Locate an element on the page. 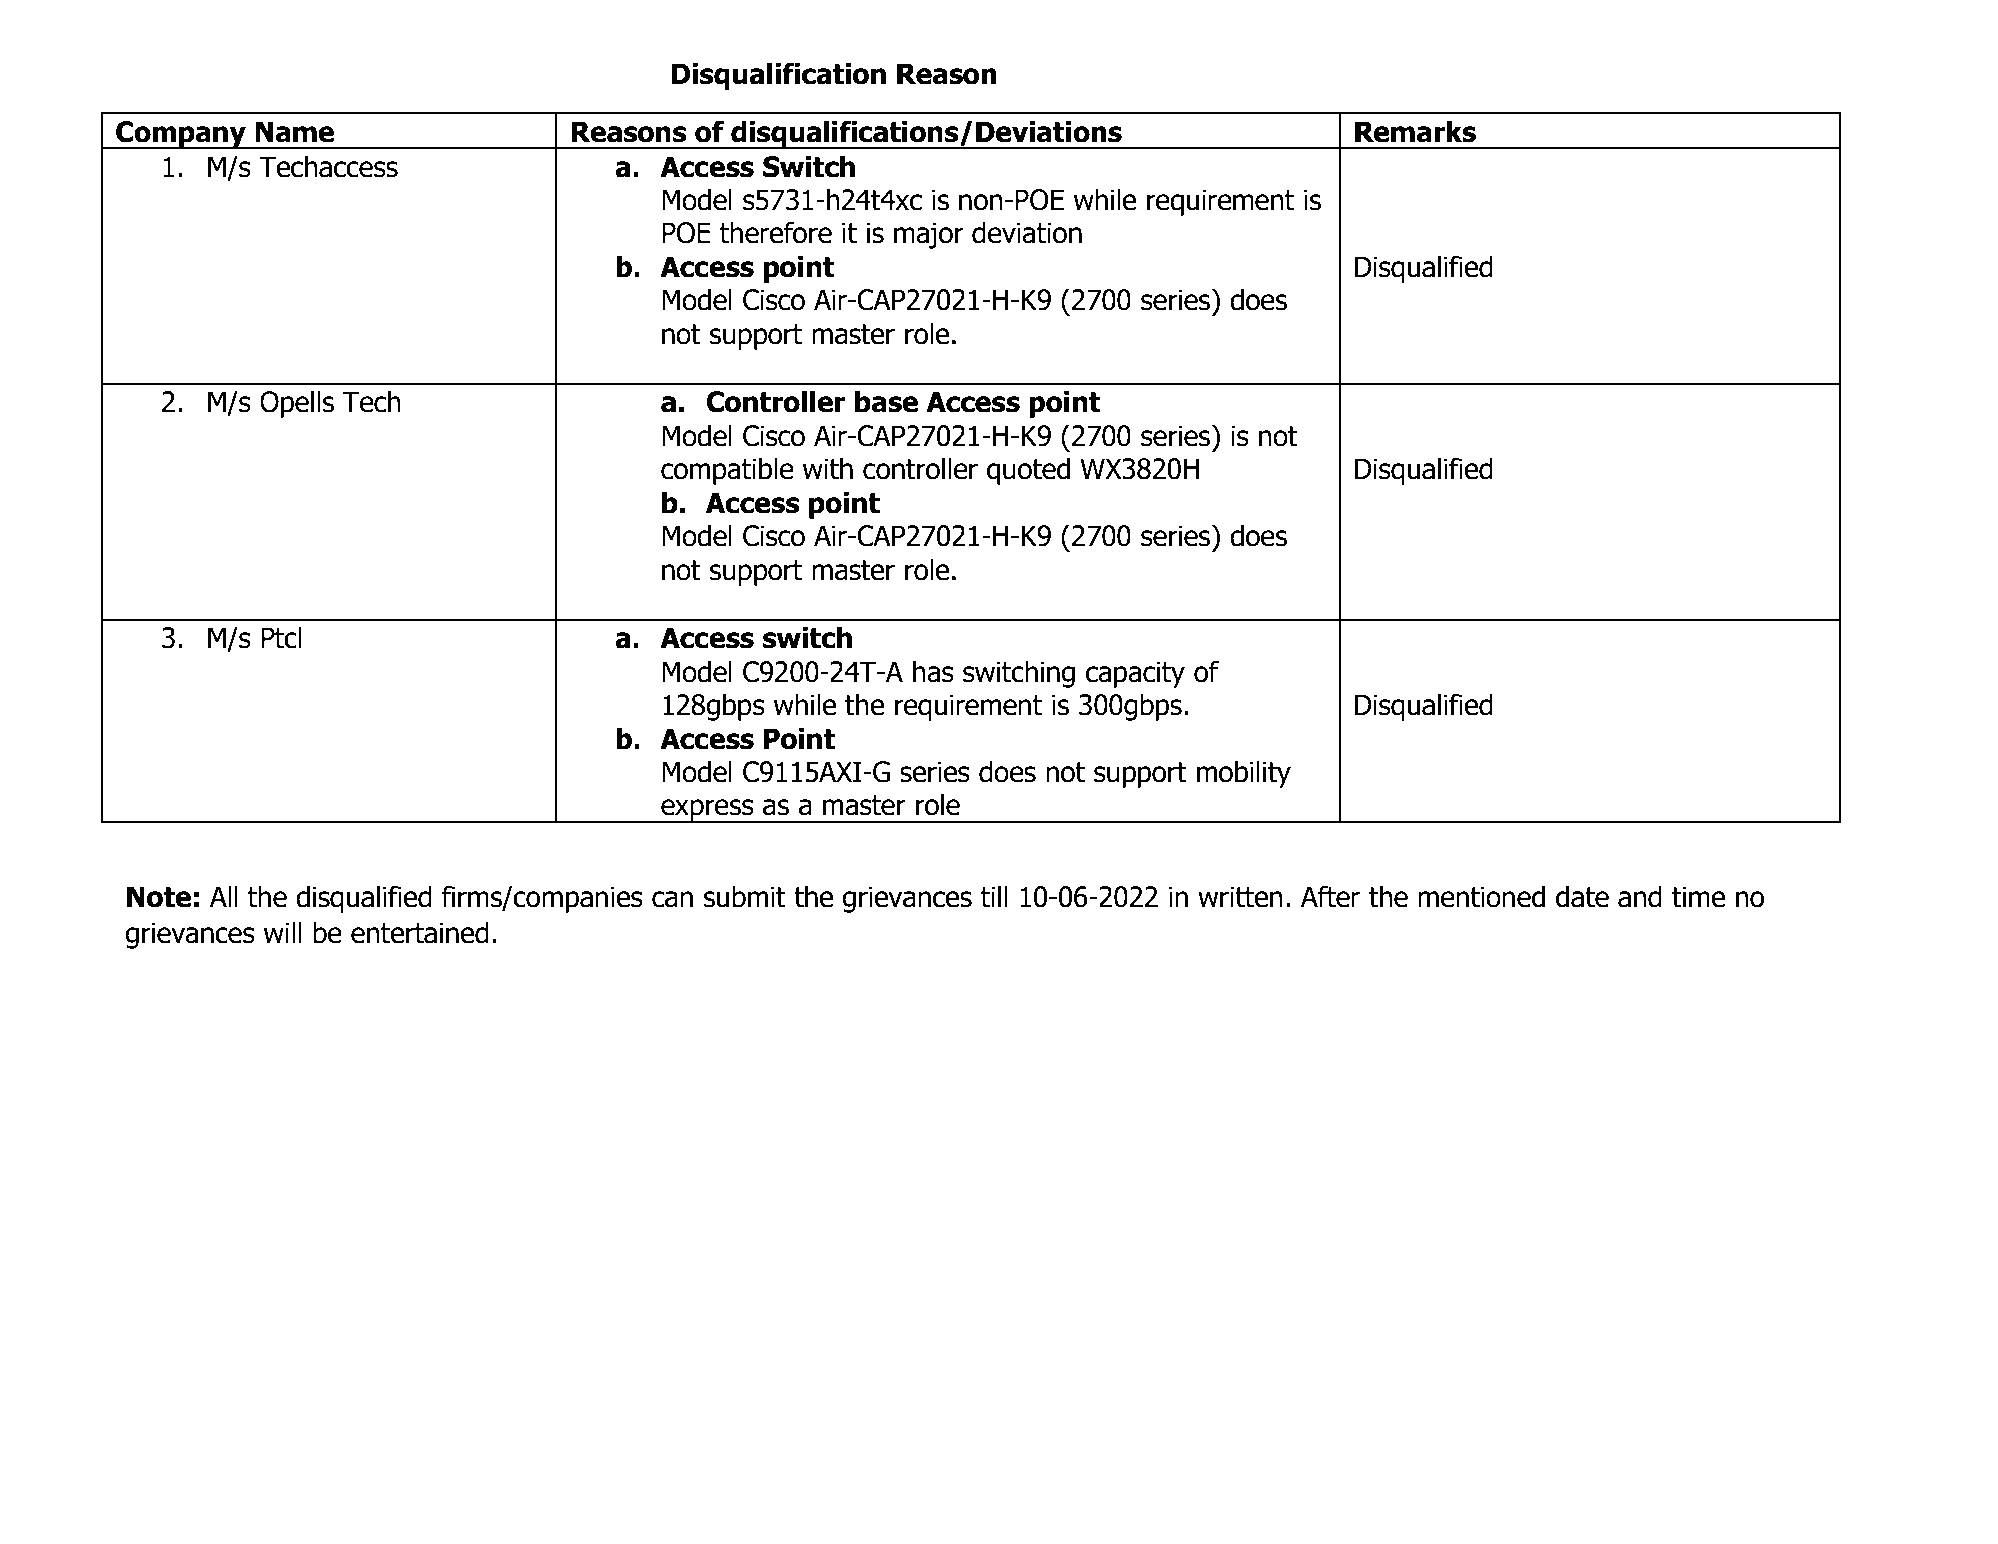 The height and width of the page is (1544, 1998). Name is located at coordinates (294, 132).
